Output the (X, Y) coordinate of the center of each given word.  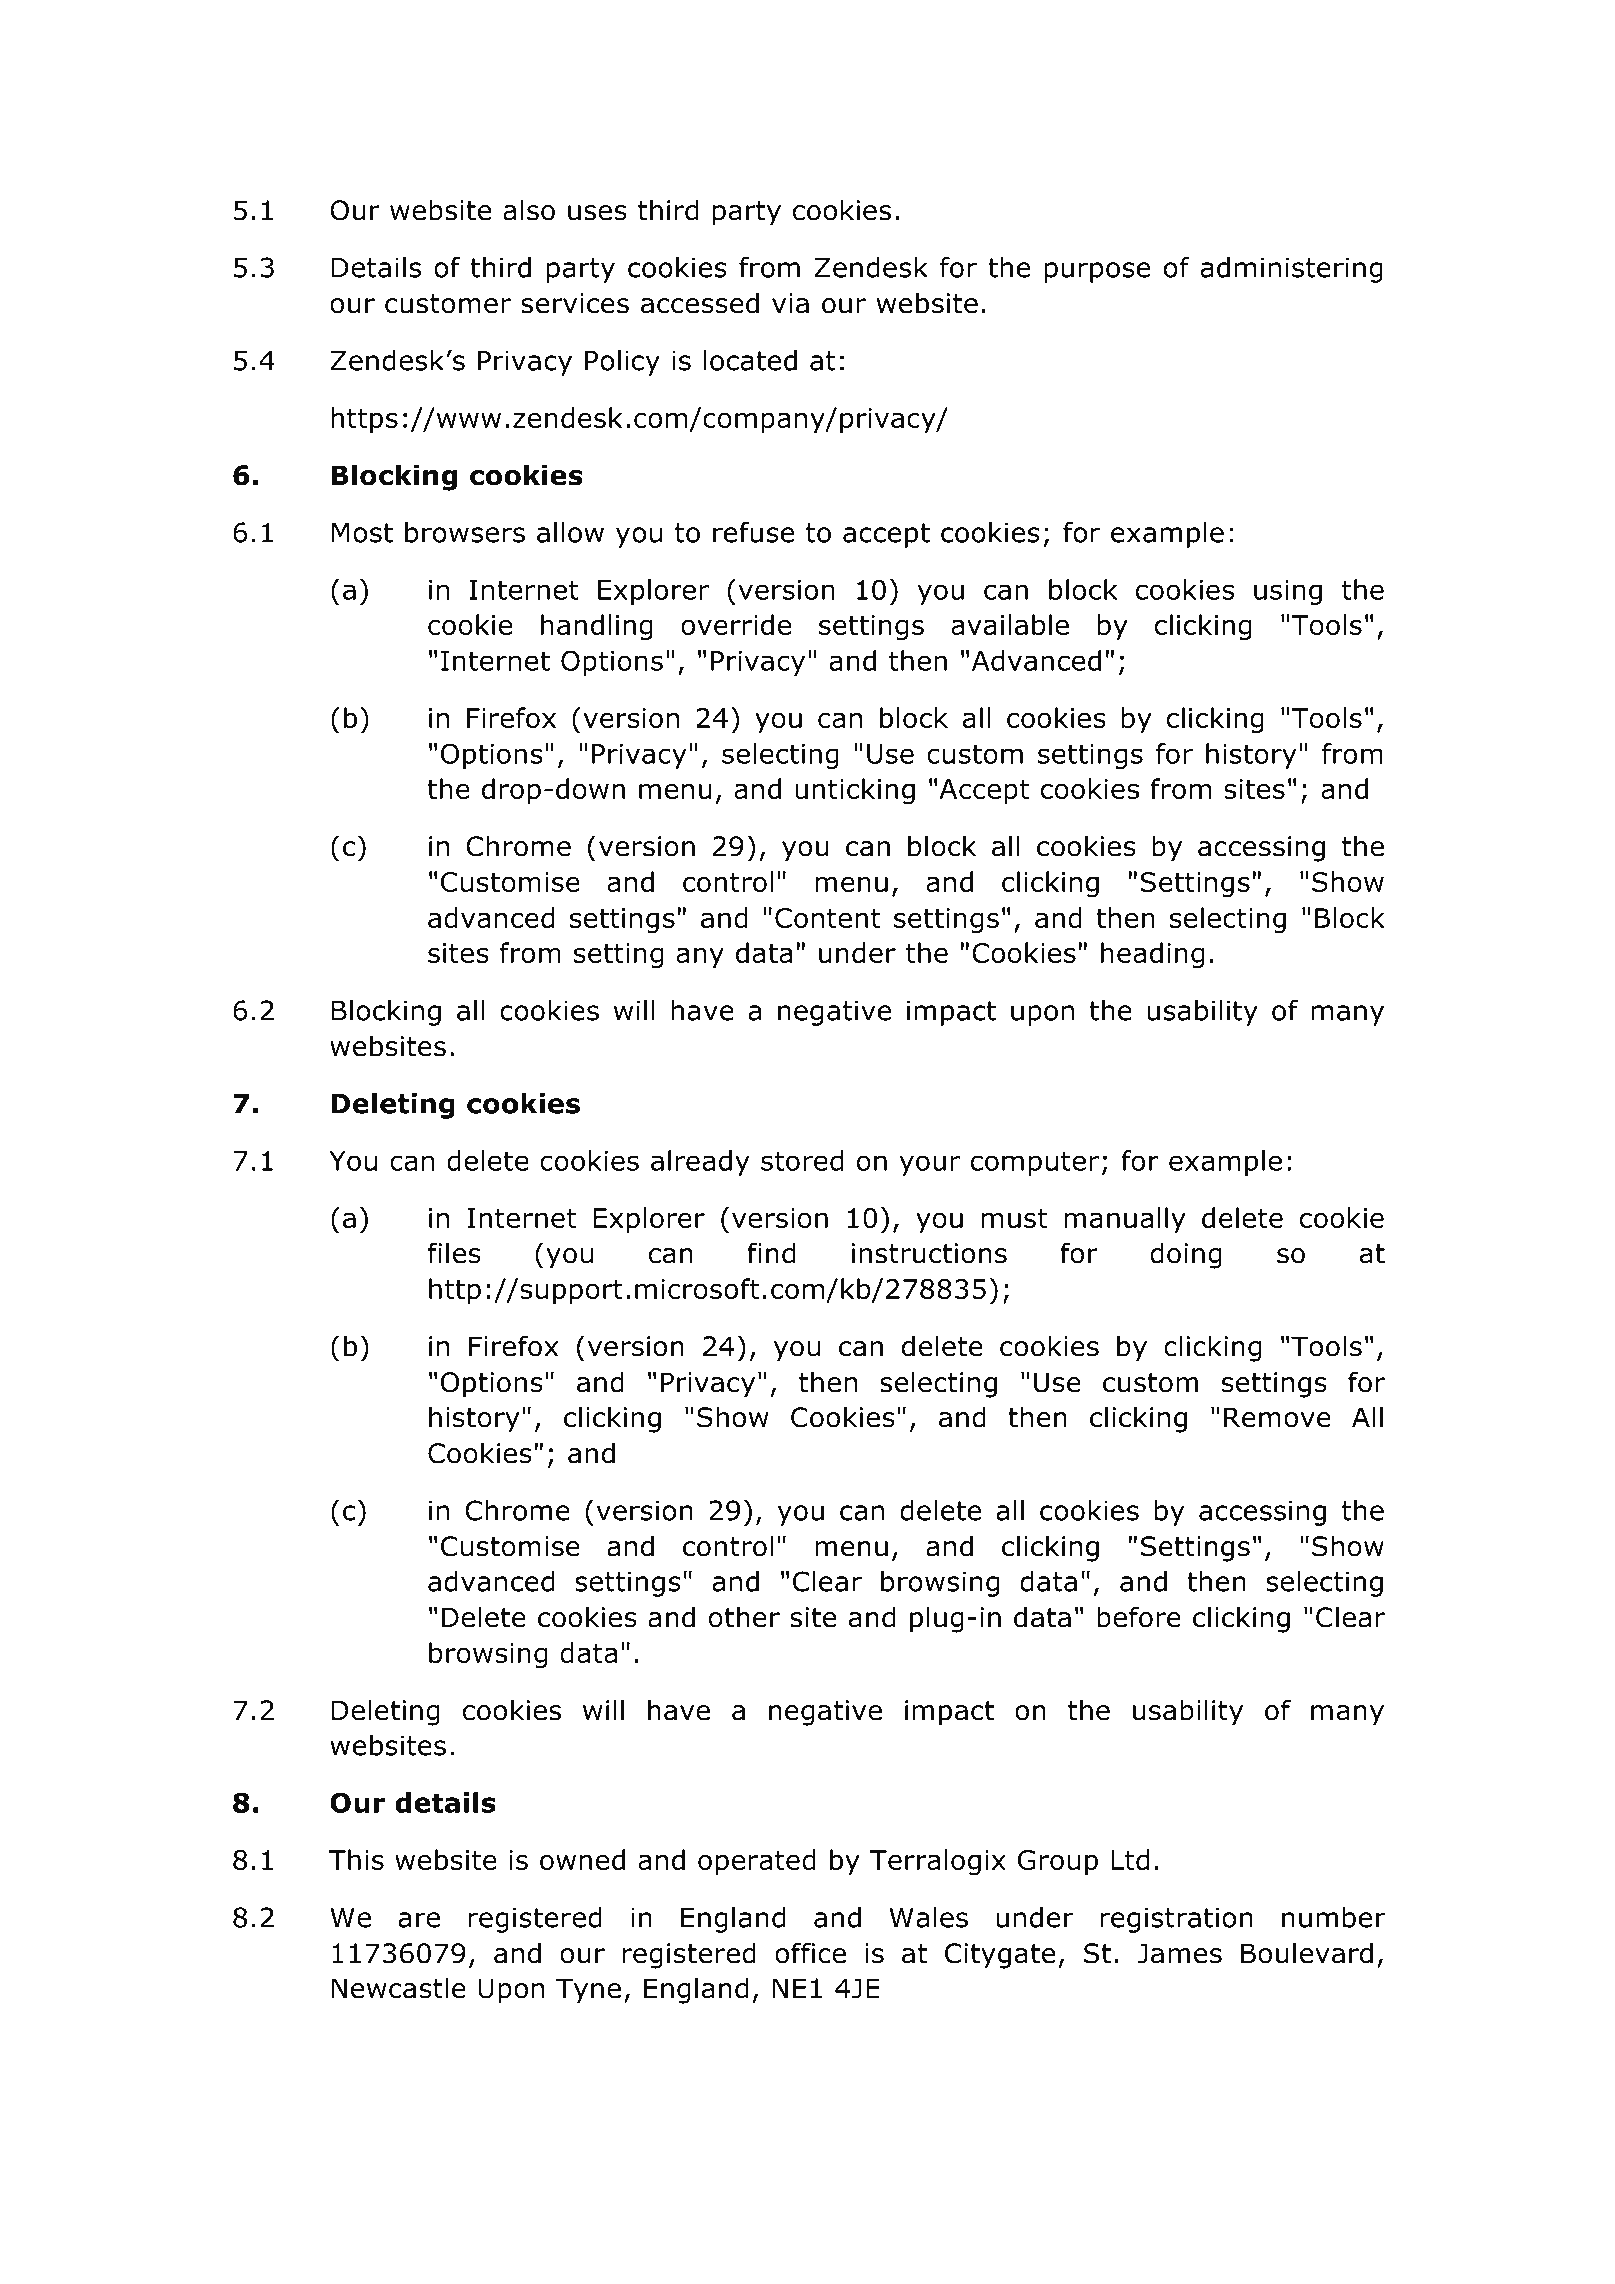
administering (1292, 270)
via (790, 303)
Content (828, 918)
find (771, 1253)
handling (597, 627)
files (454, 1253)
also (529, 210)
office (810, 1953)
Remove (1277, 1417)
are (419, 1920)
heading (1153, 955)
